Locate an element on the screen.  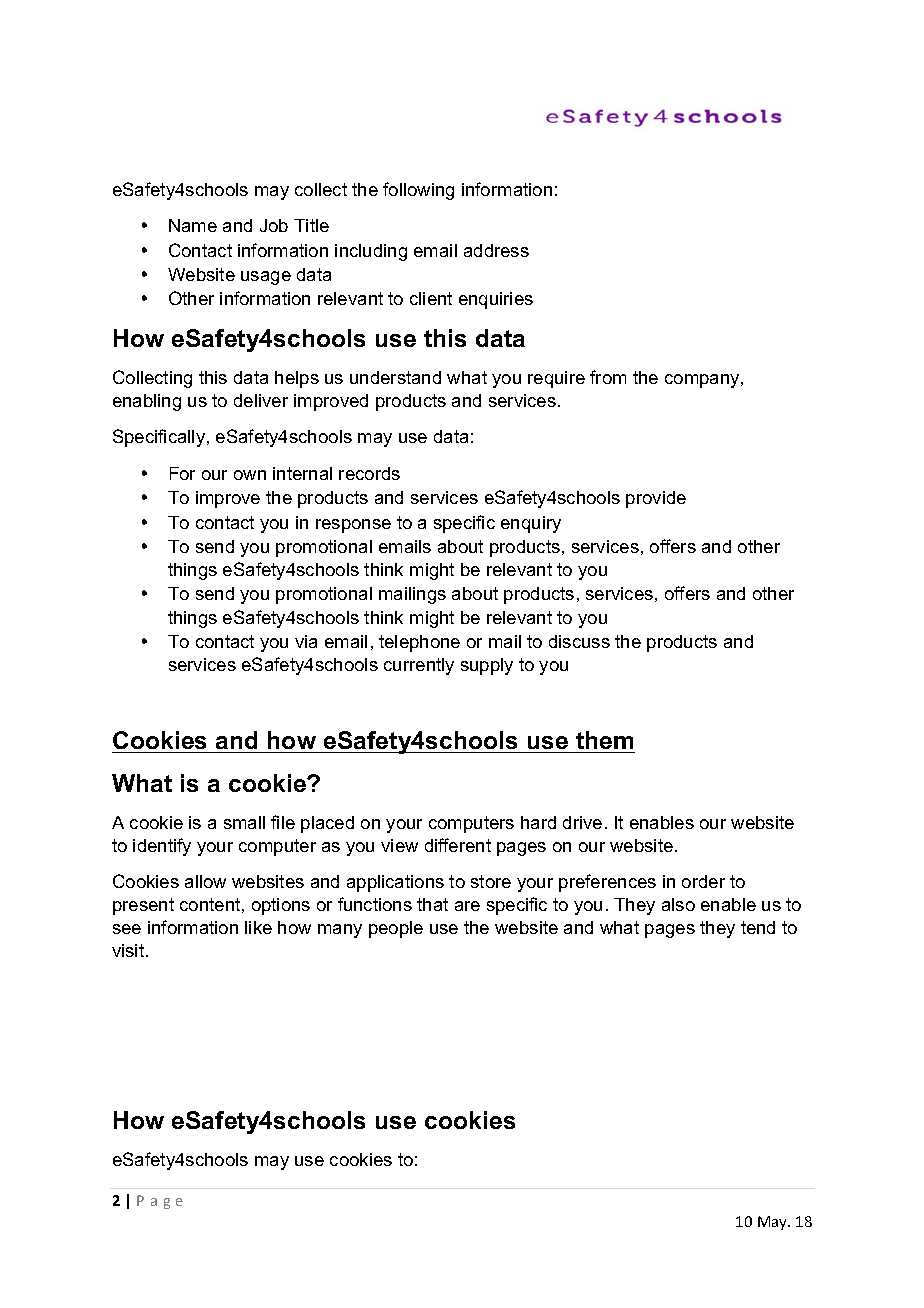
currently is located at coordinates (419, 666).
